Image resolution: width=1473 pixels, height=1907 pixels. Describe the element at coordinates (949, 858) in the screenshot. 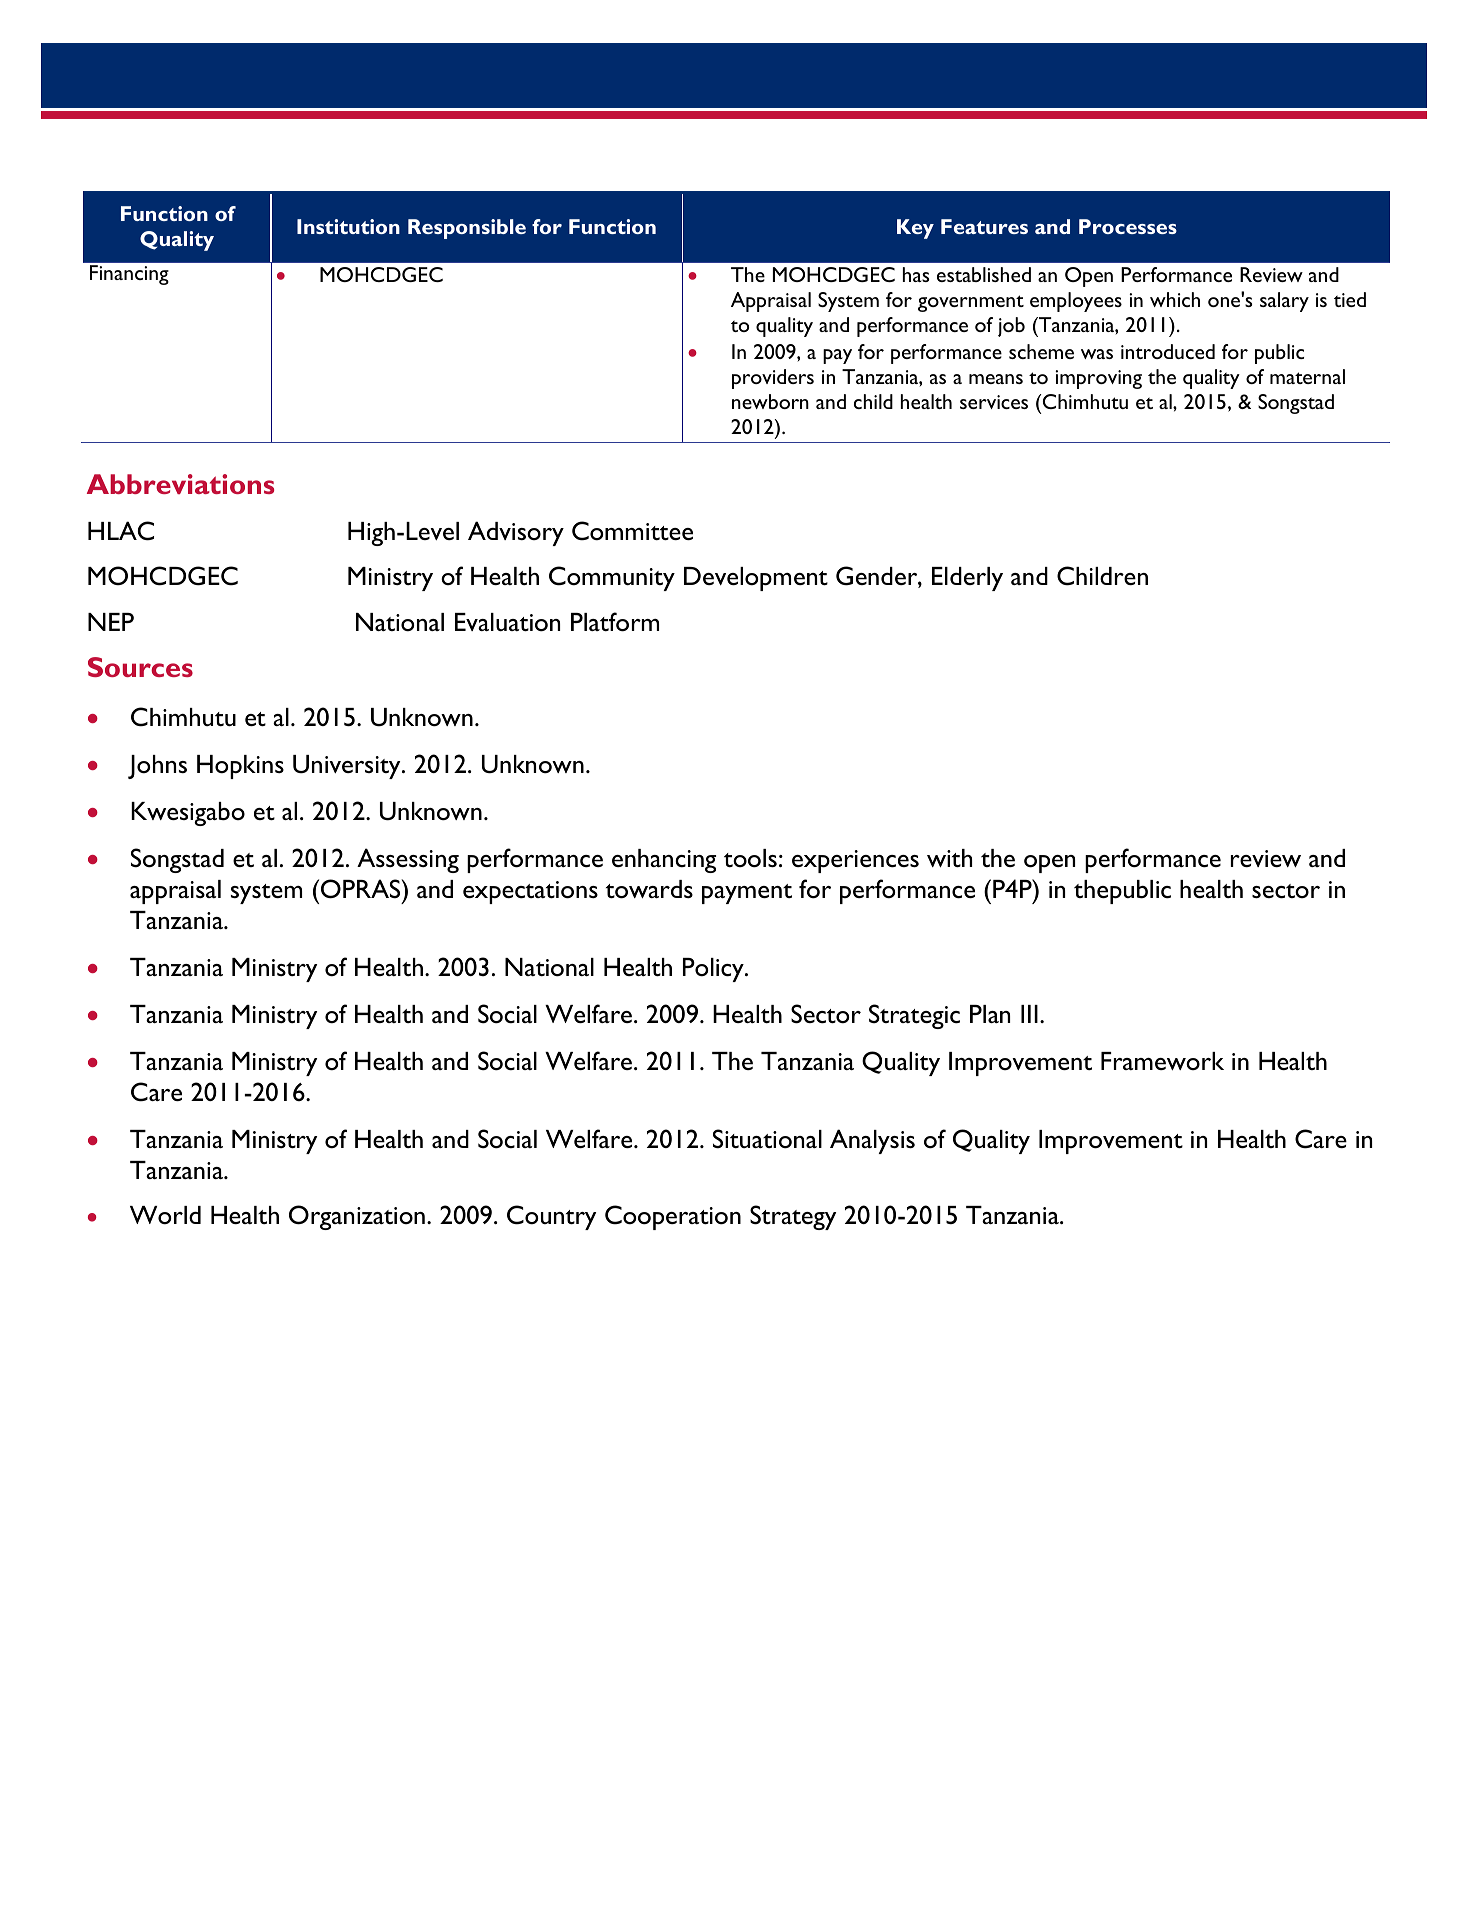

I see `with` at that location.
